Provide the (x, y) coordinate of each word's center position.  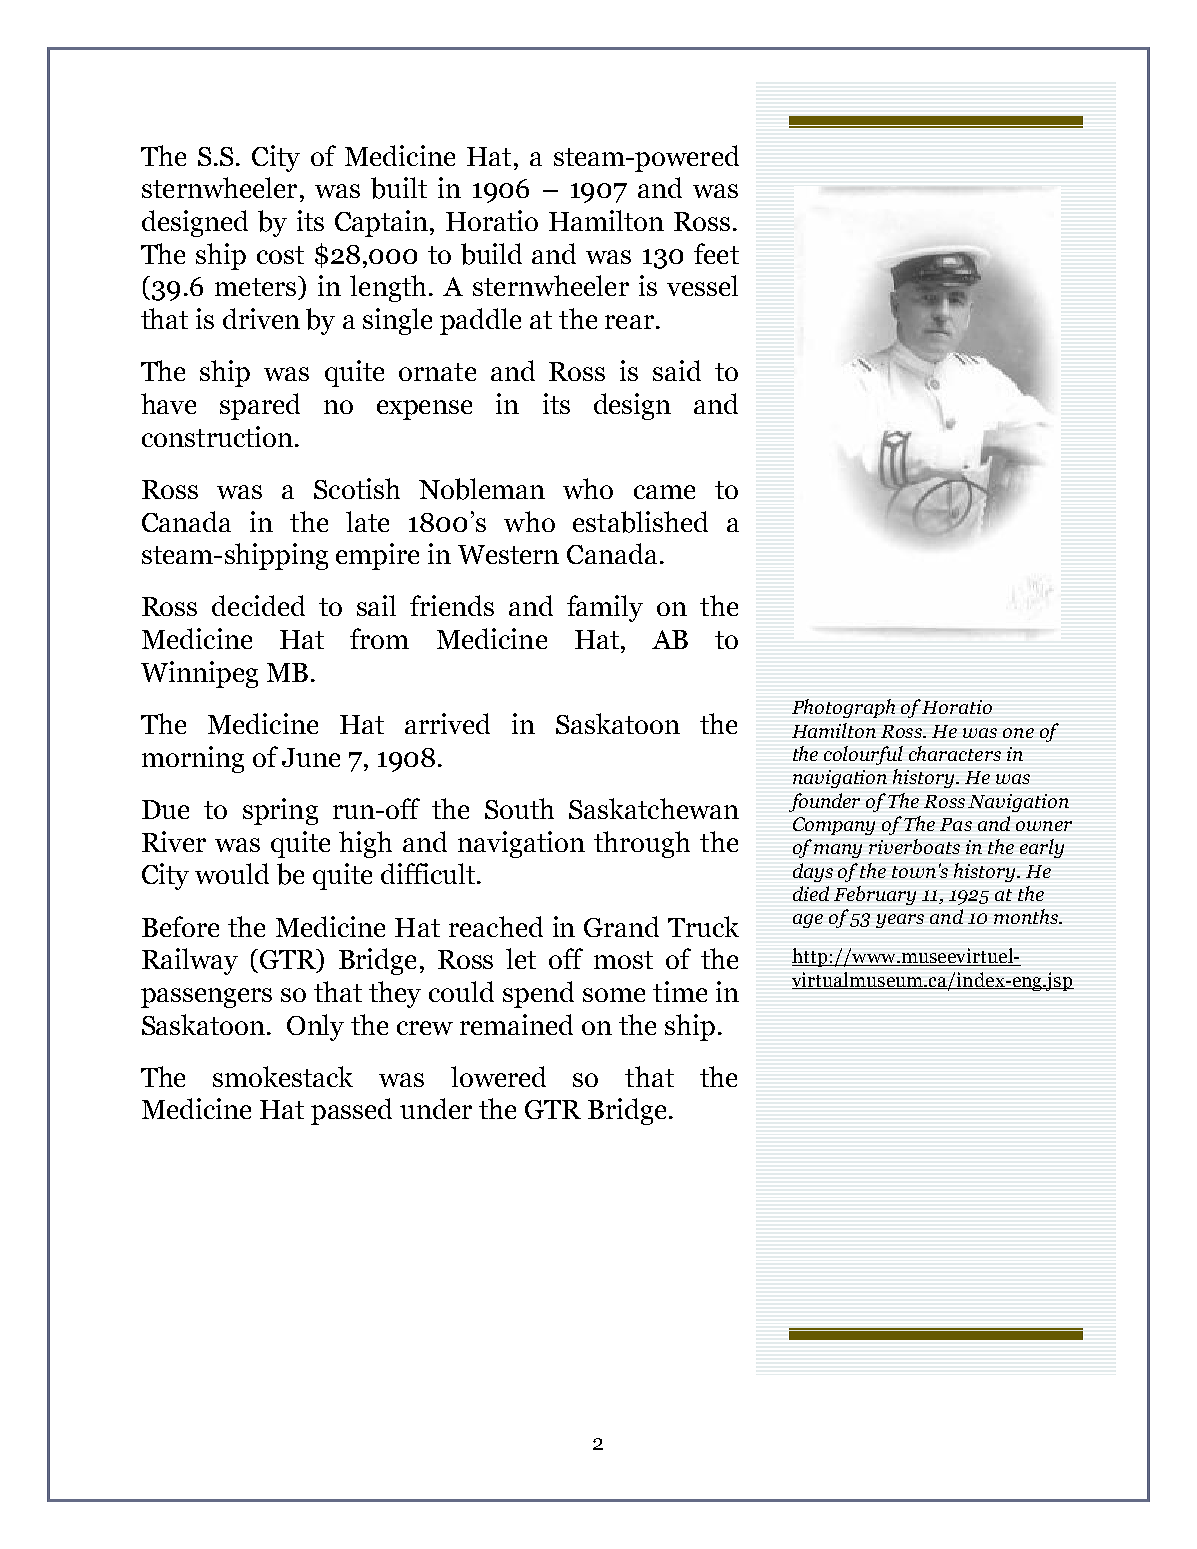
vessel (702, 285)
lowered (498, 1076)
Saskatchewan (654, 808)
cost (280, 255)
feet (716, 253)
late (367, 521)
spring (280, 811)
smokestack (283, 1076)
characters (955, 753)
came (664, 492)
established (640, 522)
